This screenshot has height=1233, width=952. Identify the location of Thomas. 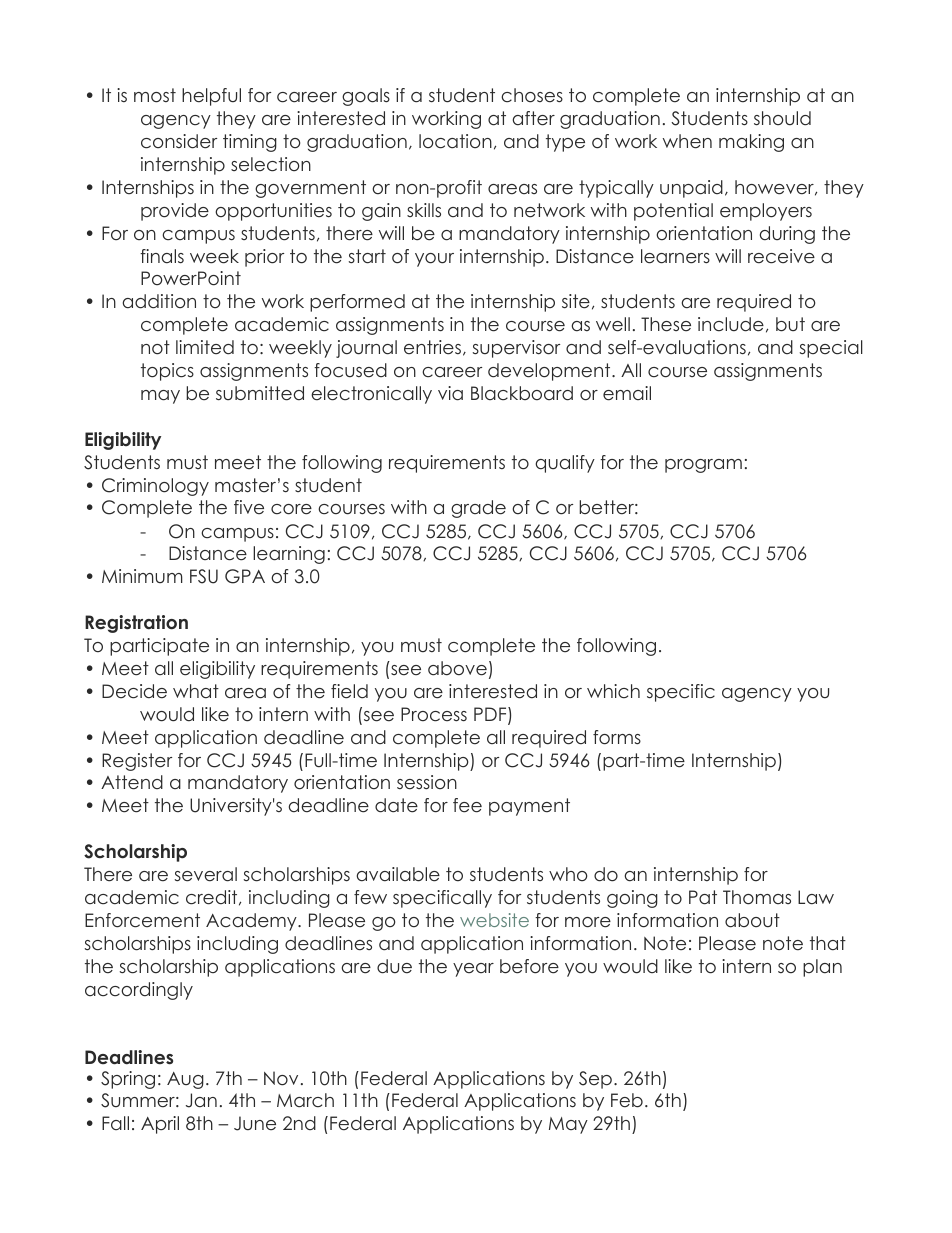
(757, 897).
